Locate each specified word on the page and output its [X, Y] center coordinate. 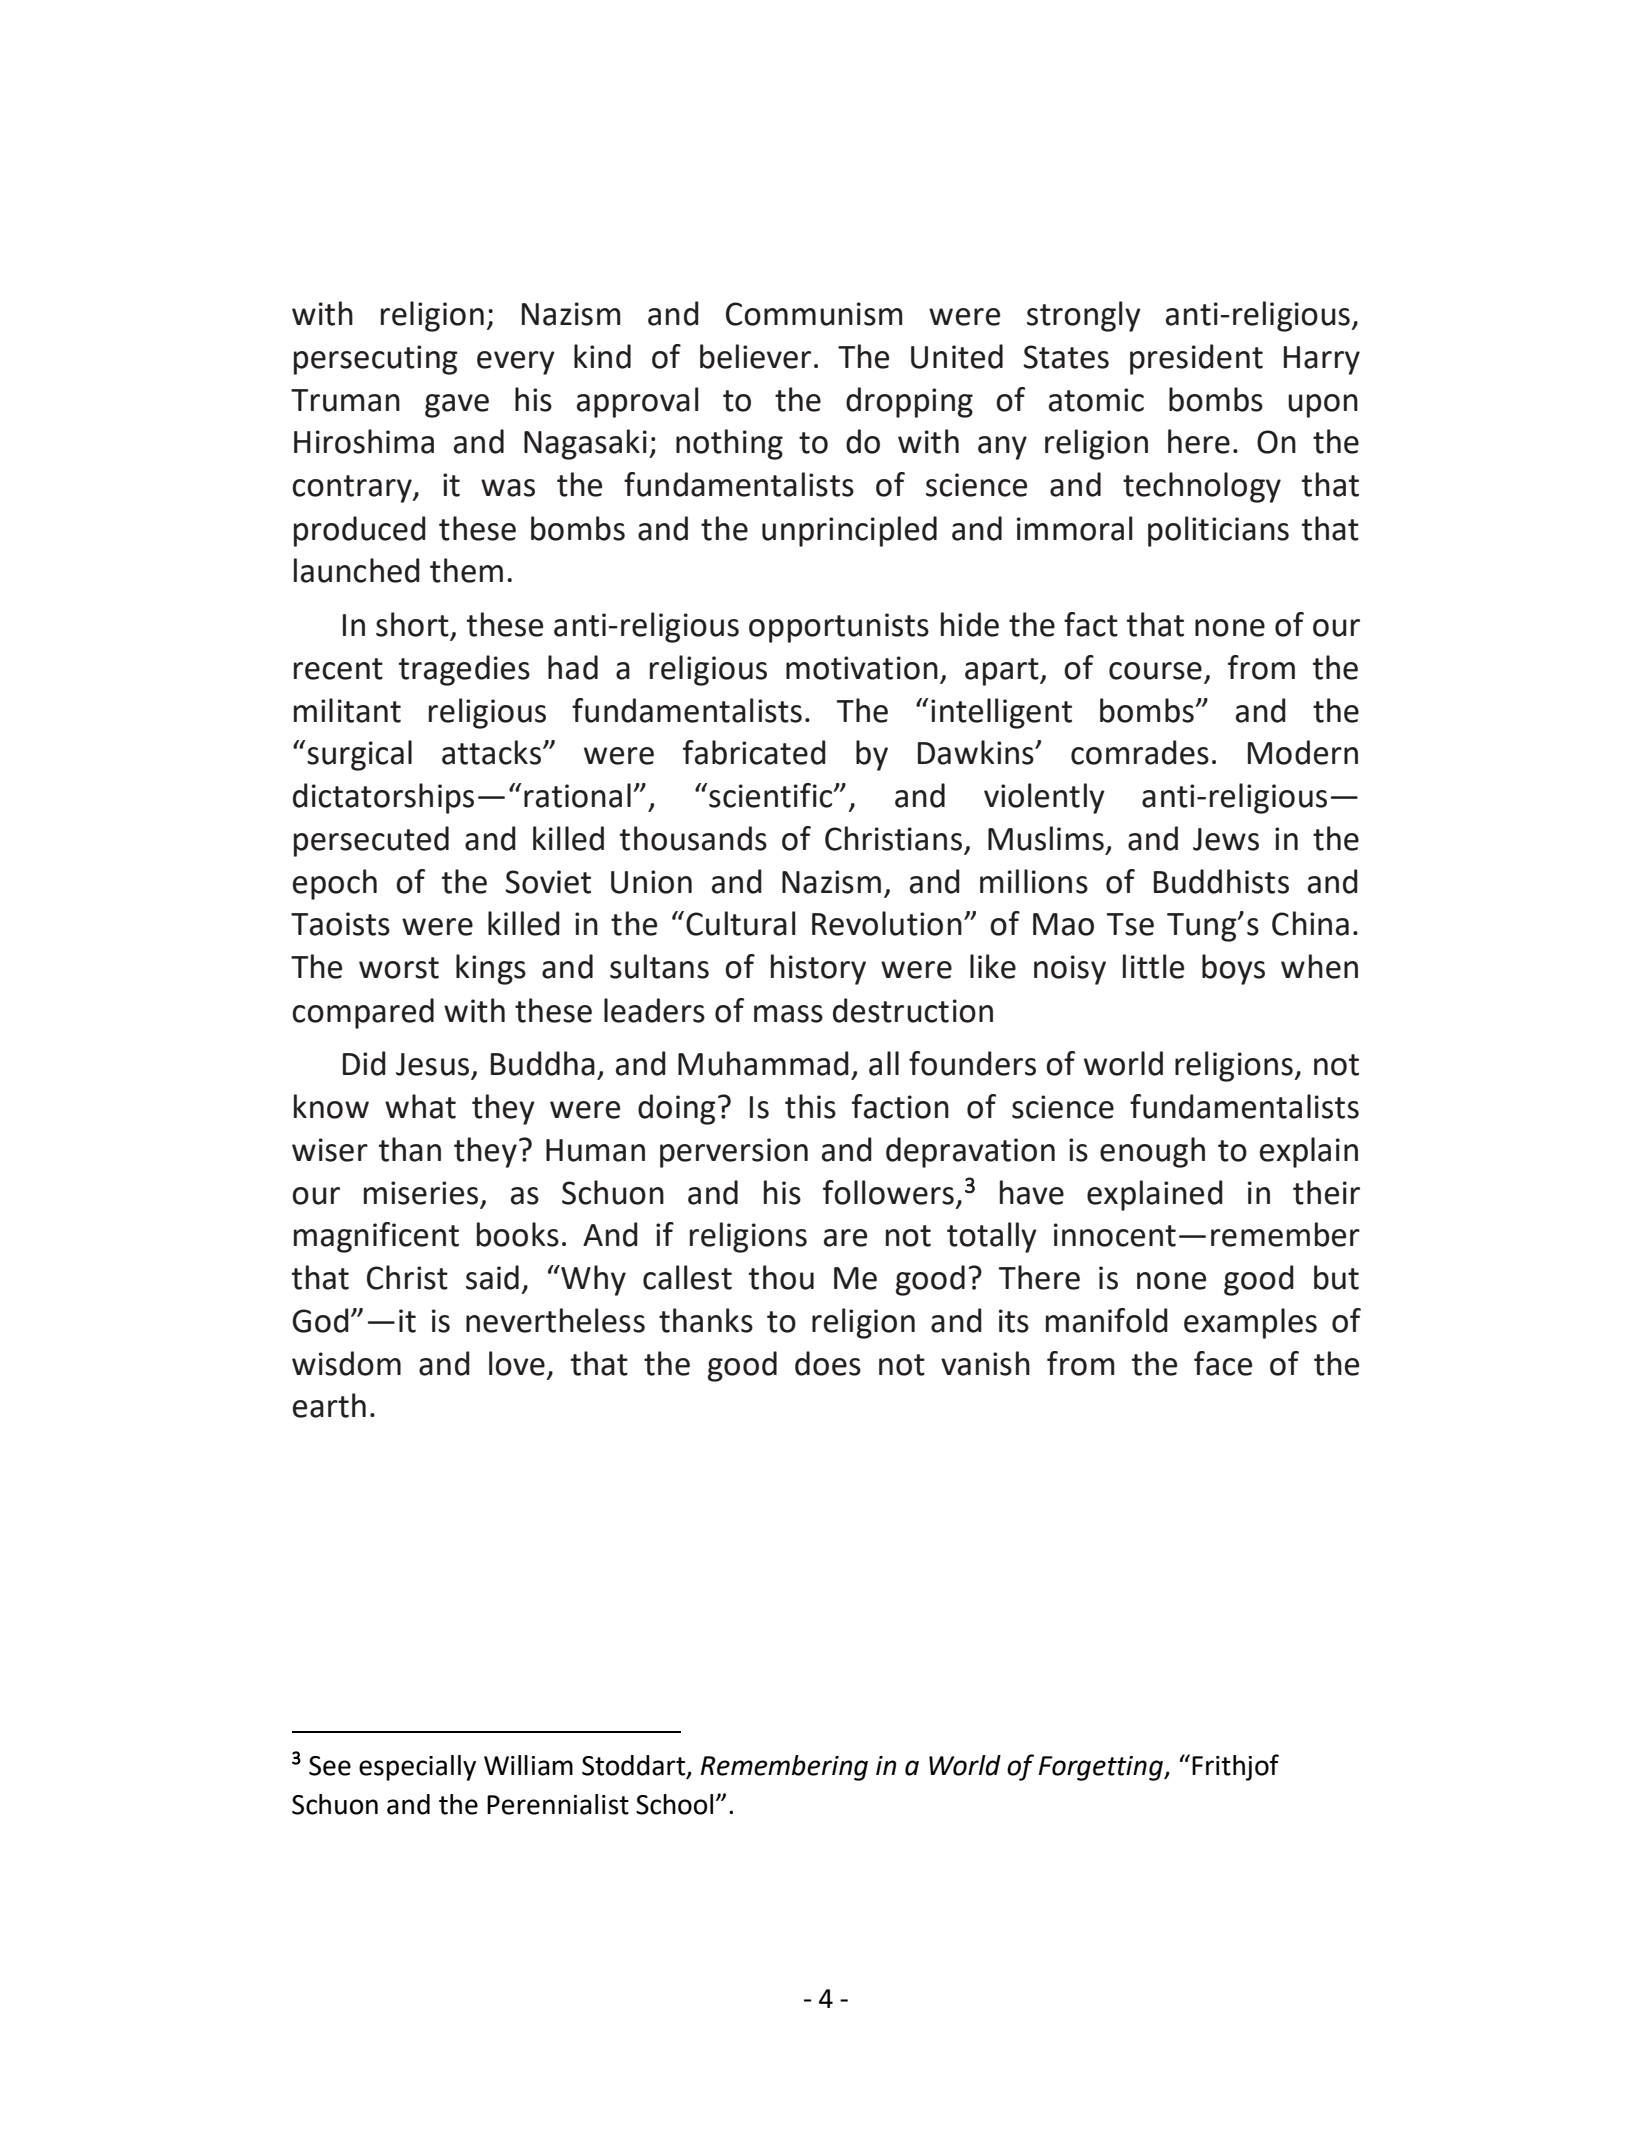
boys [1233, 969]
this [810, 1106]
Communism [814, 314]
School [674, 1804]
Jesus [432, 1064]
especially [417, 1768]
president [1196, 359]
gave [457, 406]
